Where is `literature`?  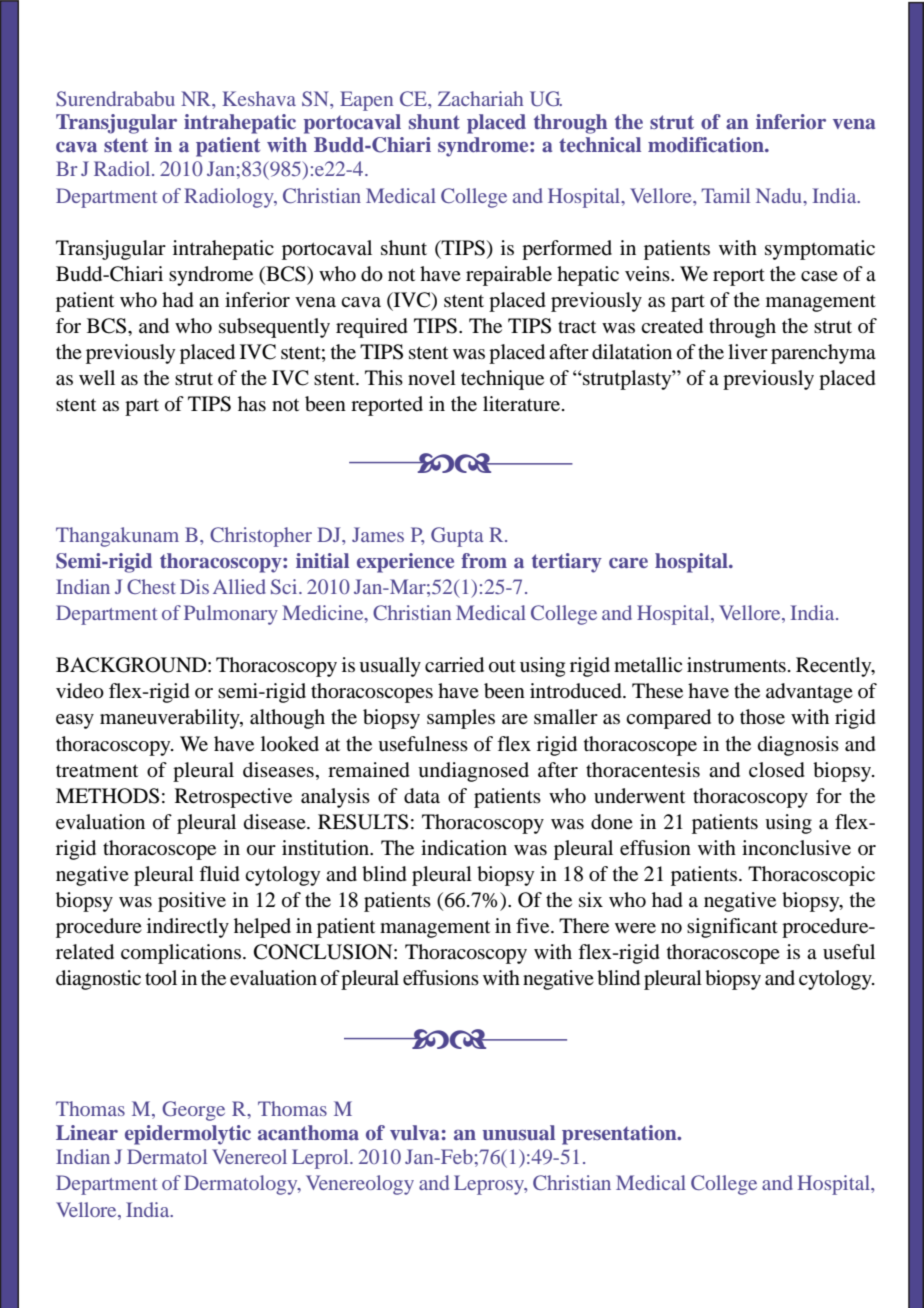
literature is located at coordinates (523, 403).
